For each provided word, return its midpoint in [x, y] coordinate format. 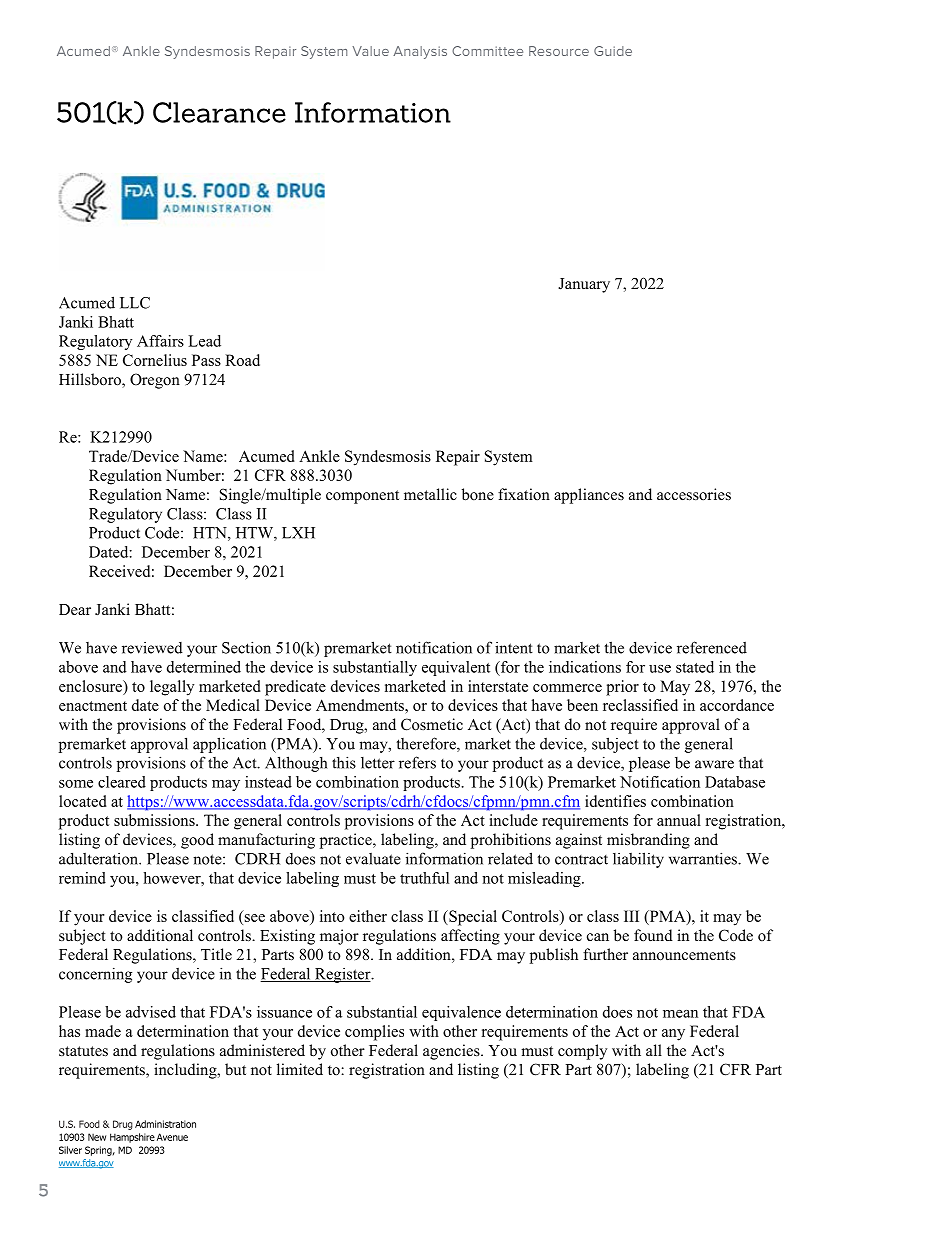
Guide [613, 51]
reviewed [152, 648]
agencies [452, 1052]
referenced [712, 647]
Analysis [420, 52]
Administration [165, 1124]
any [673, 1035]
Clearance [219, 112]
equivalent [456, 668]
